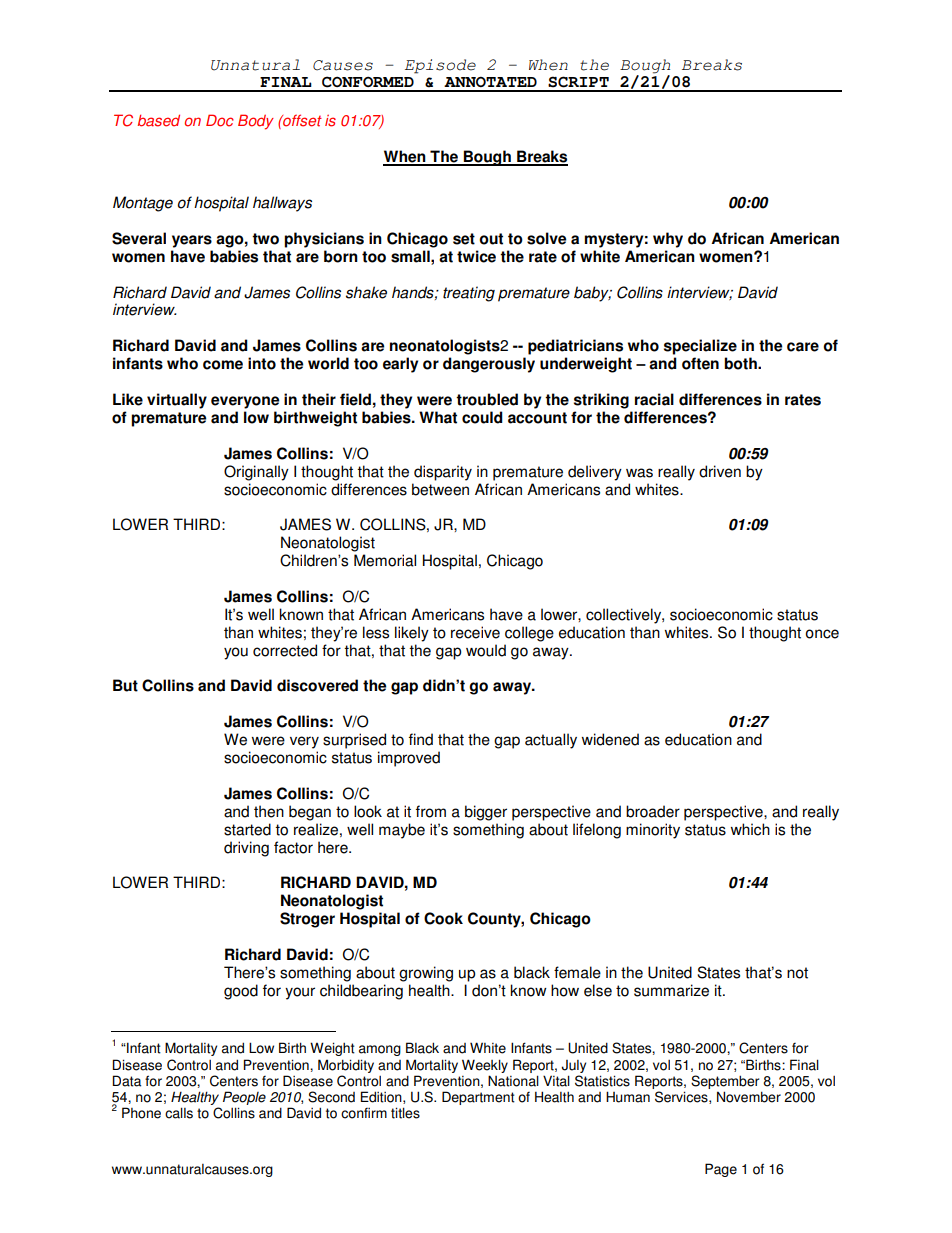  Describe the element at coordinates (223, 365) in the screenshot. I see `come` at that location.
